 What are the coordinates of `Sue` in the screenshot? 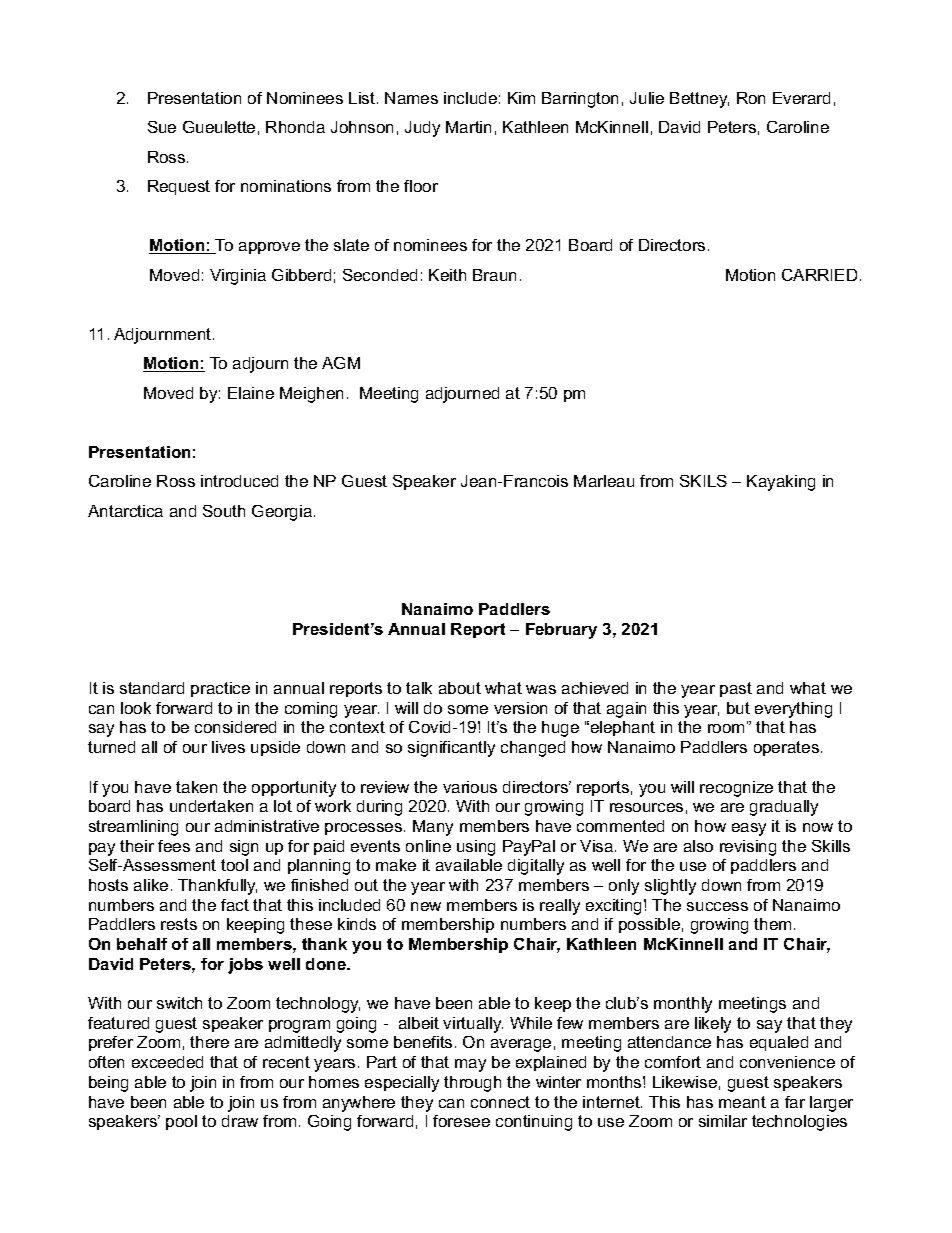 It's located at (162, 127).
